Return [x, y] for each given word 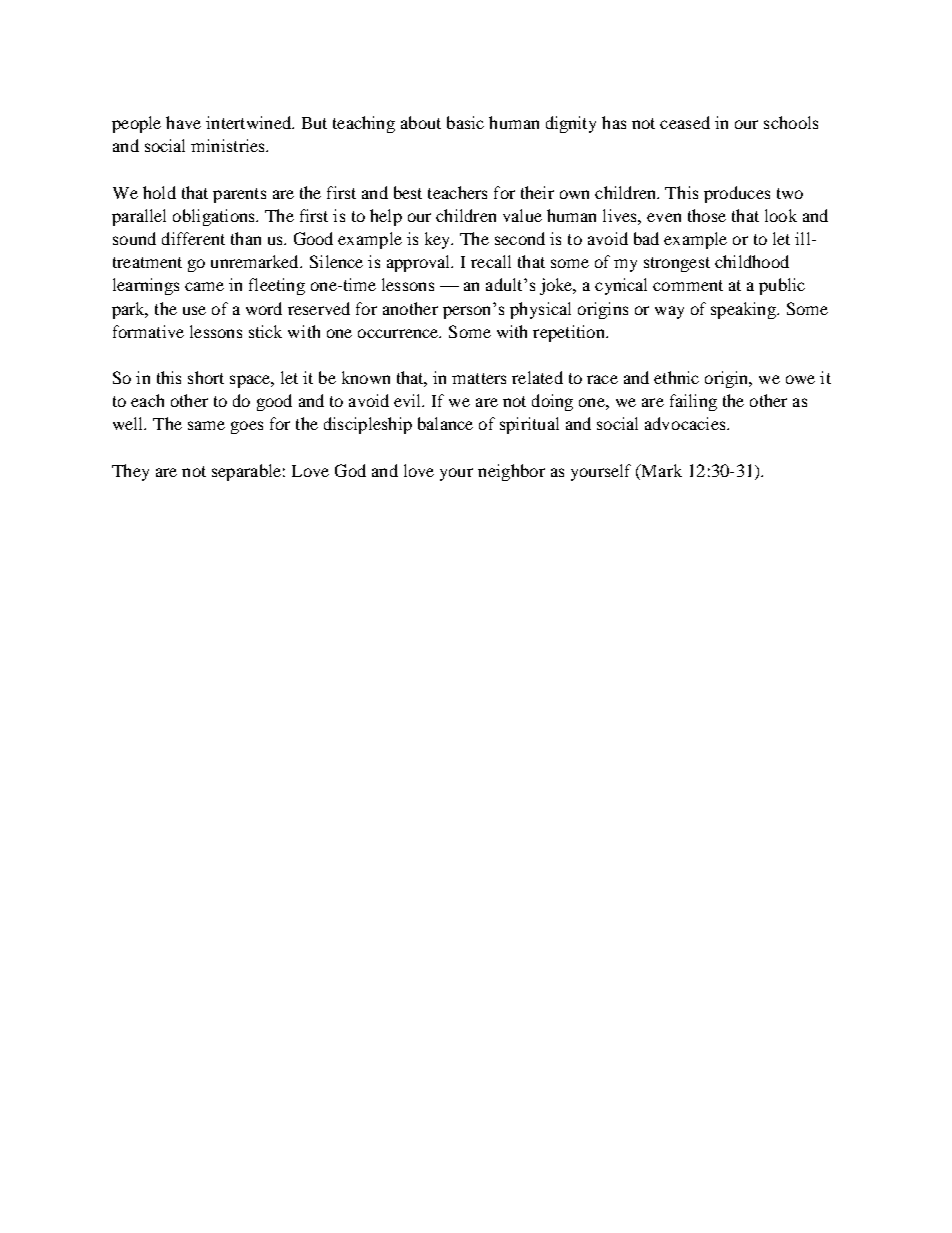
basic [465, 122]
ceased [685, 122]
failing [693, 402]
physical [540, 310]
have [183, 122]
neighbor [511, 472]
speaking [744, 310]
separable [246, 472]
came [204, 286]
